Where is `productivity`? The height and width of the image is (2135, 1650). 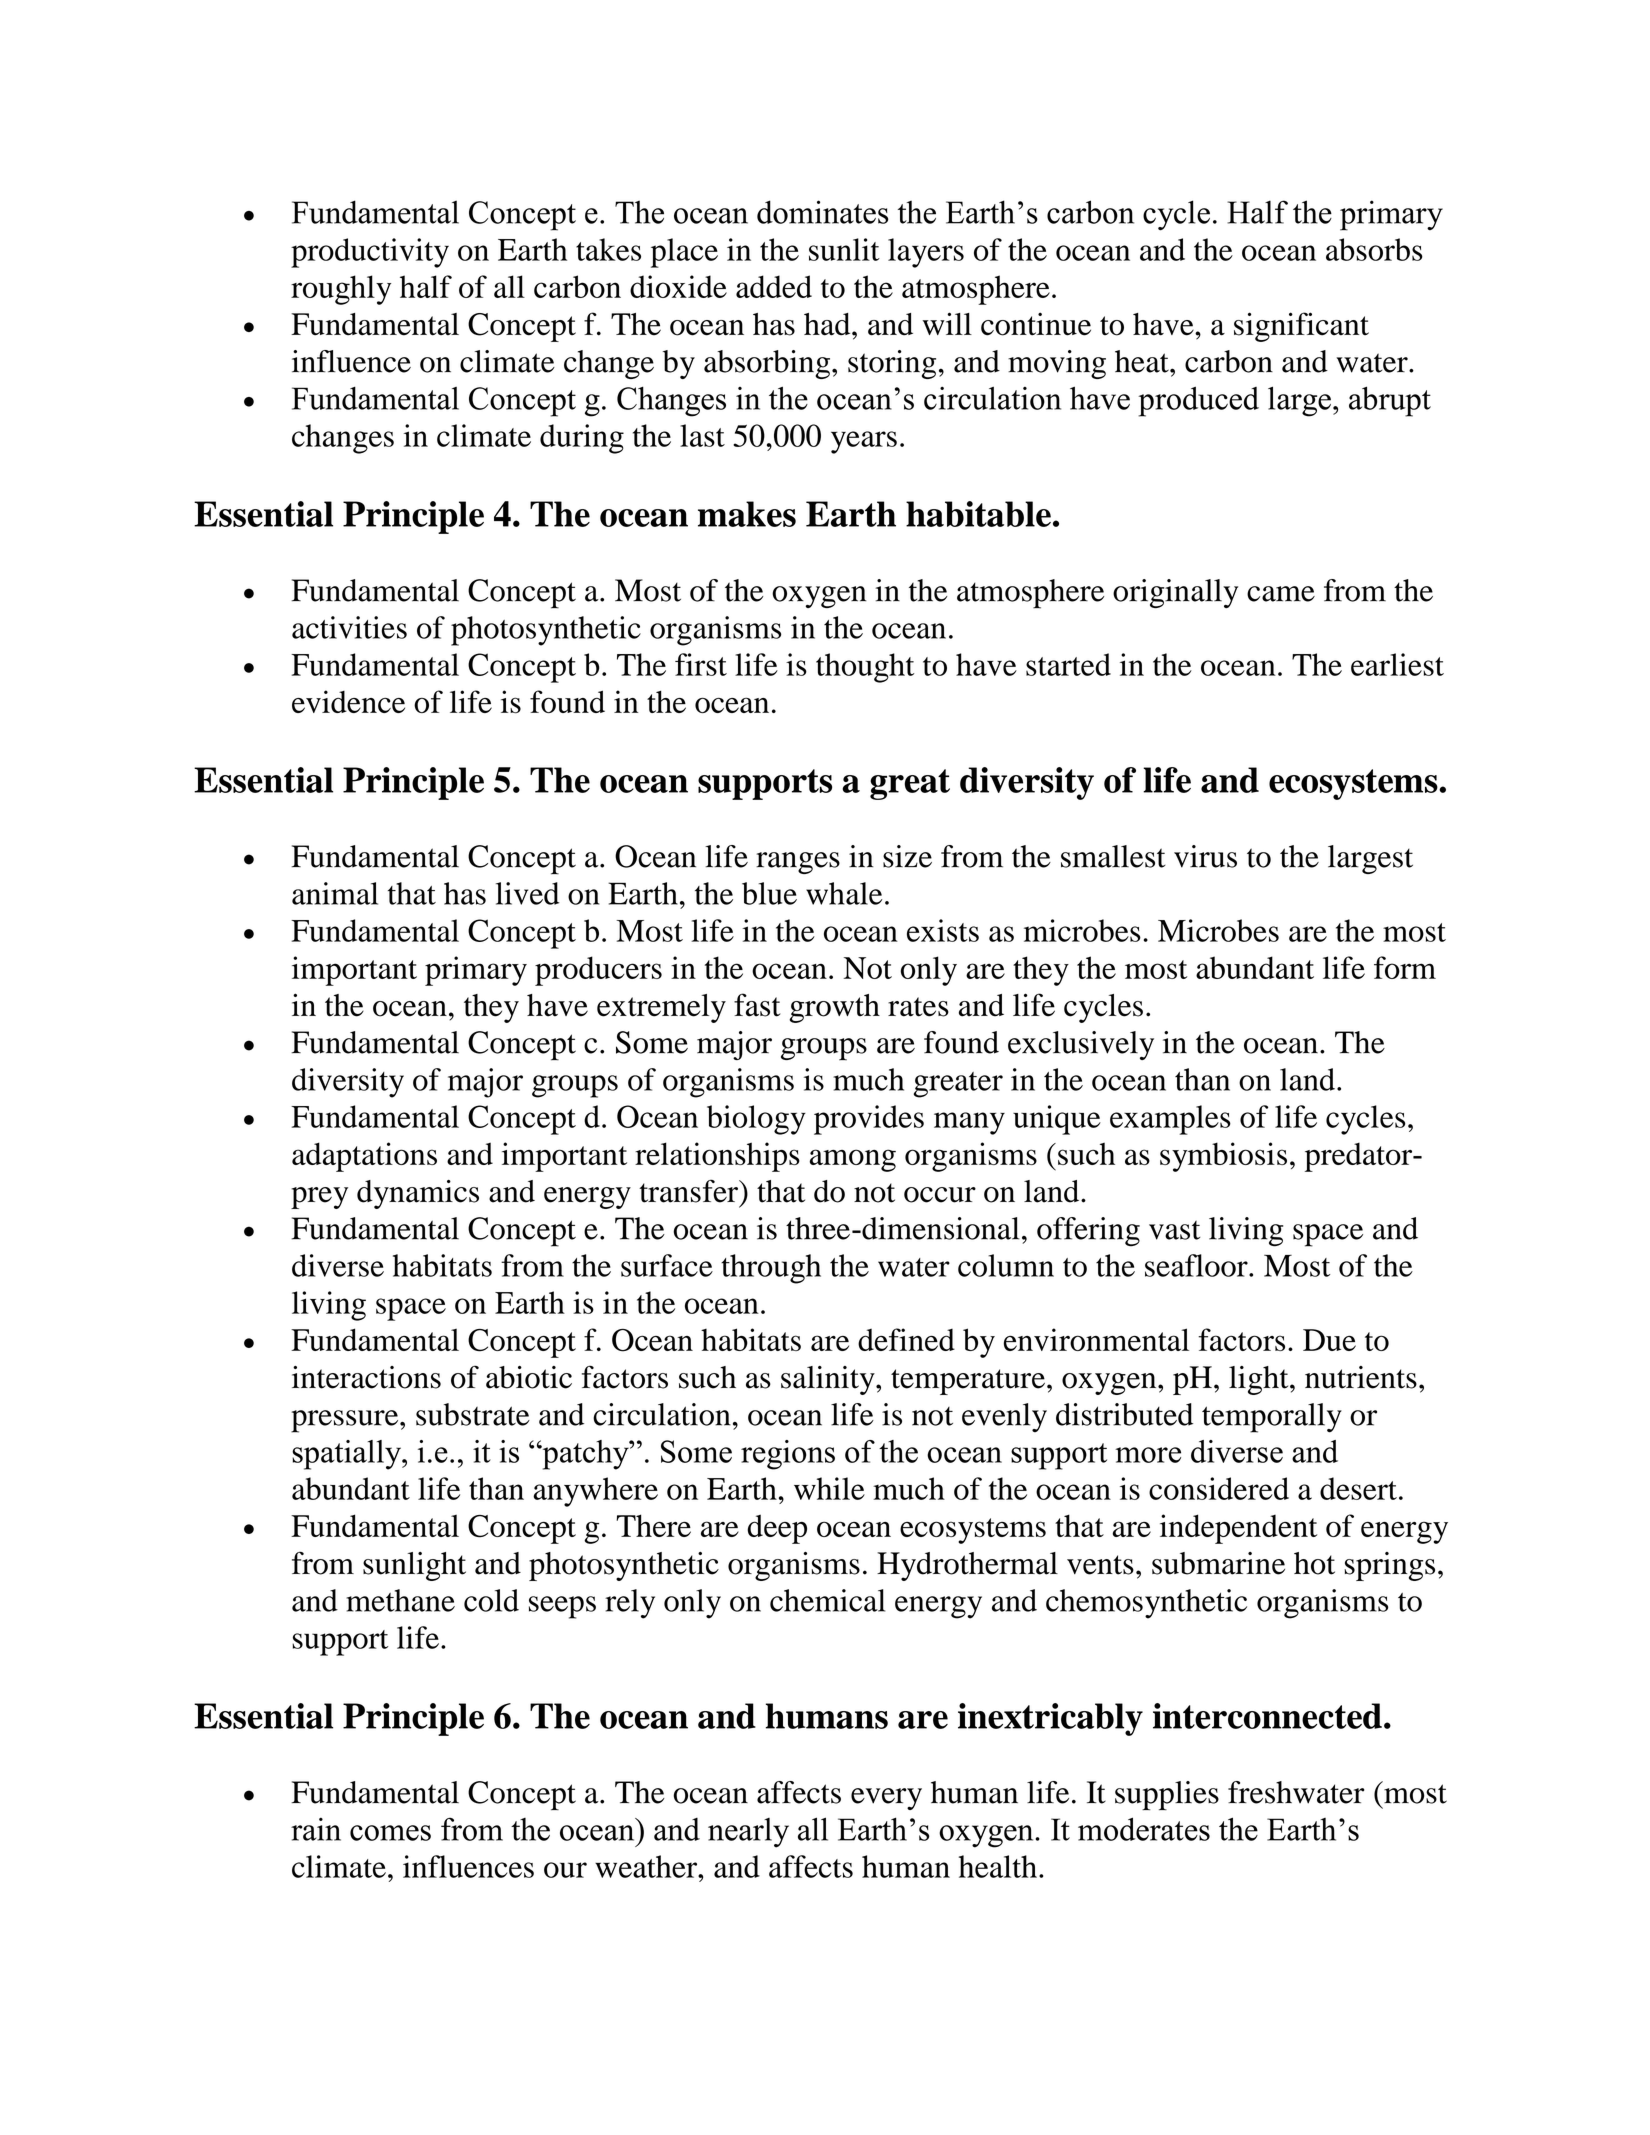
productivity is located at coordinates (370, 253).
